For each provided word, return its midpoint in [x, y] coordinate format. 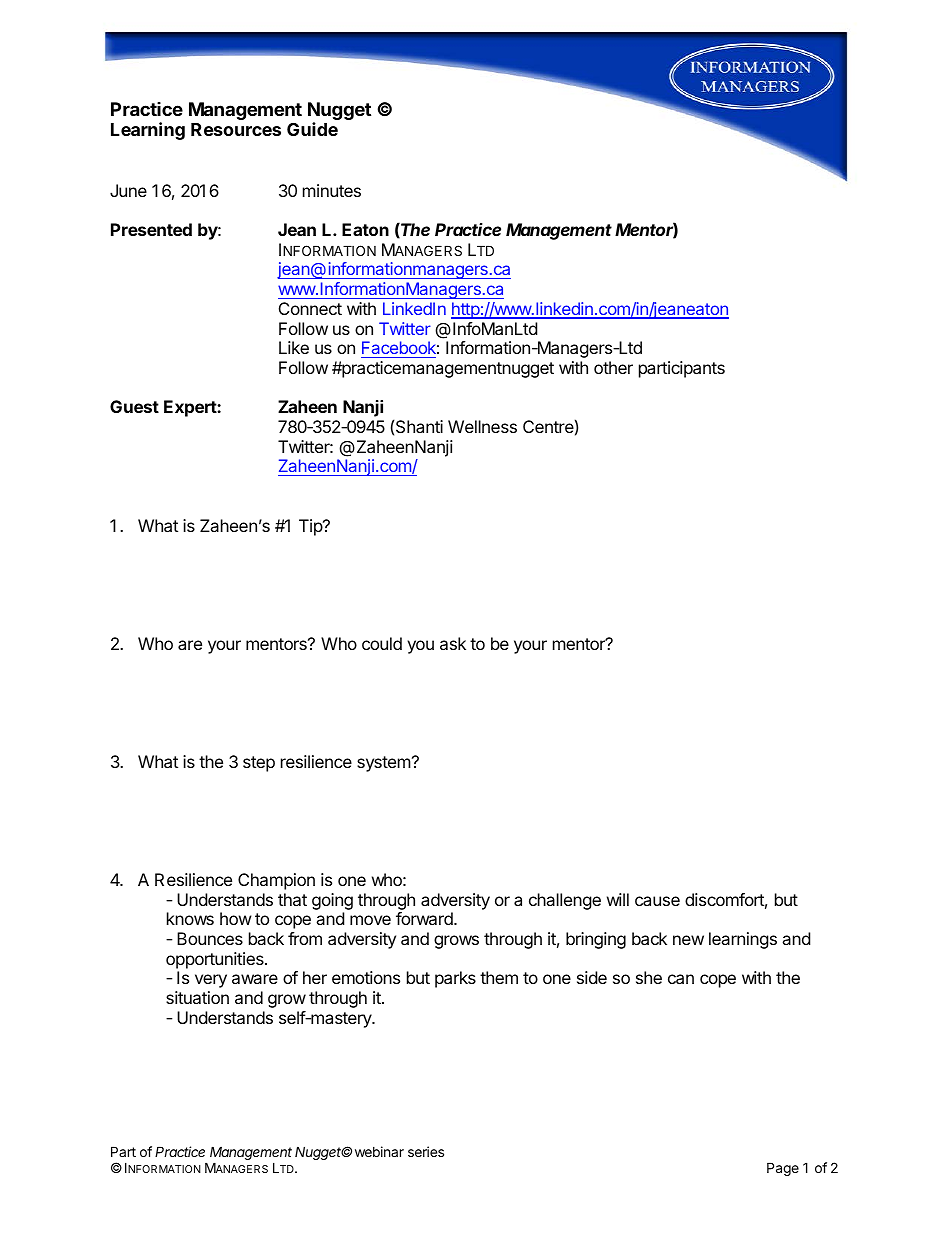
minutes [332, 190]
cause [657, 901]
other [613, 367]
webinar [379, 1151]
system [384, 764]
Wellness [482, 426]
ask [453, 643]
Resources [236, 129]
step [259, 764]
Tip [311, 527]
